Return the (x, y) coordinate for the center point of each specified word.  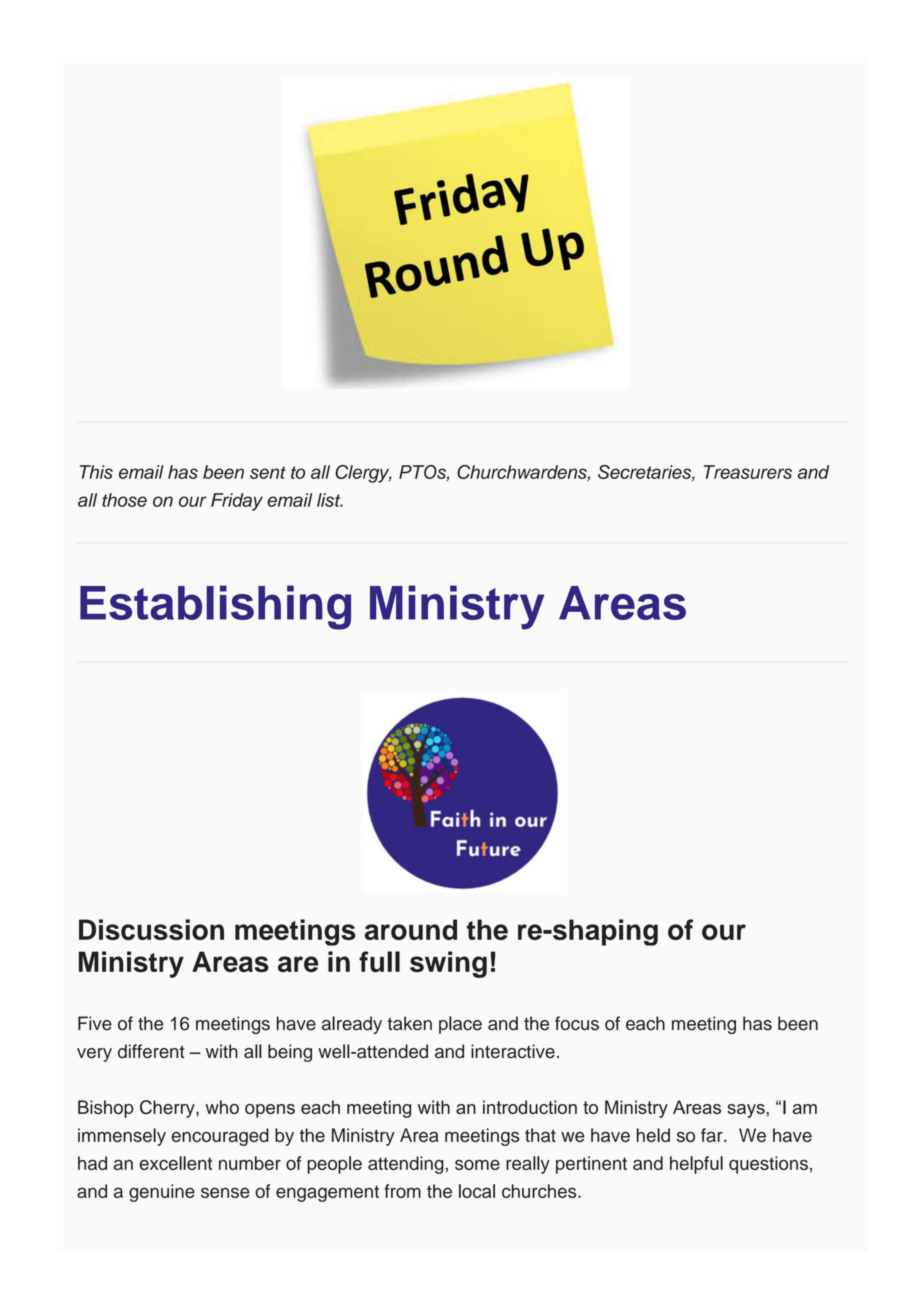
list (330, 500)
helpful (696, 1165)
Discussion (151, 929)
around (411, 929)
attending (406, 1165)
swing (448, 964)
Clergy (363, 474)
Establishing (215, 607)
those (124, 500)
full (379, 961)
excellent (176, 1163)
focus (577, 1023)
